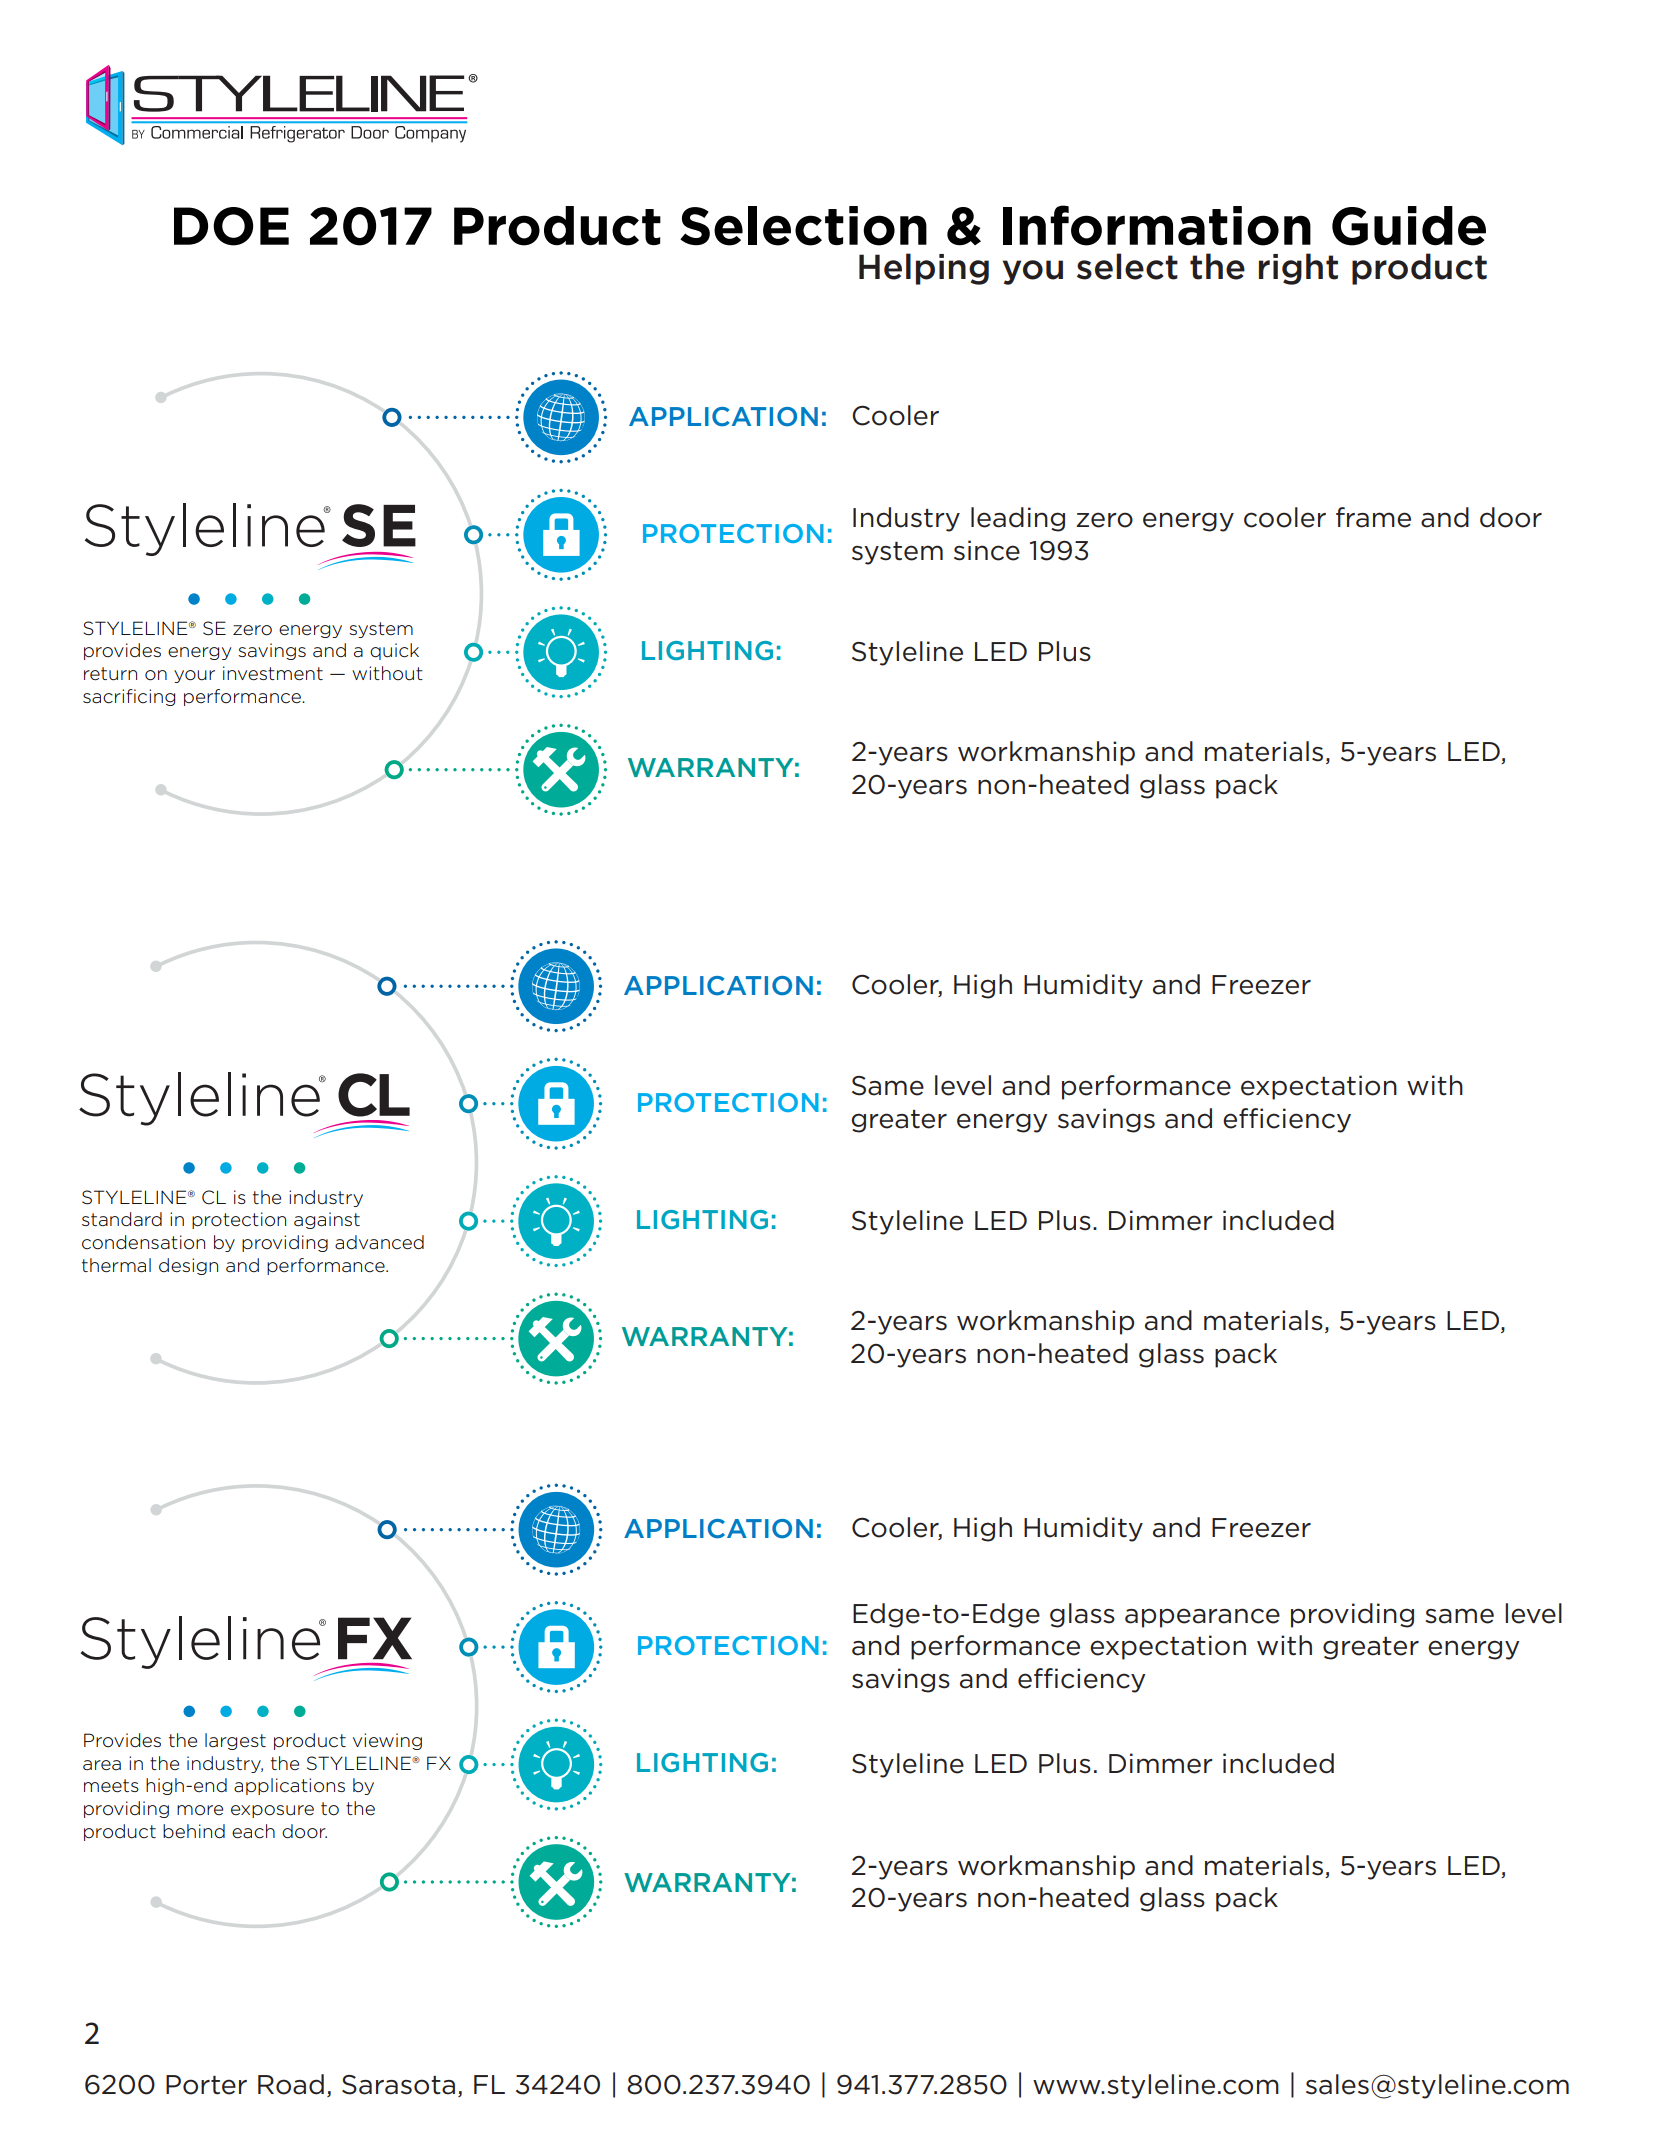  Describe the element at coordinates (231, 226) in the page. I see `DOE` at that location.
